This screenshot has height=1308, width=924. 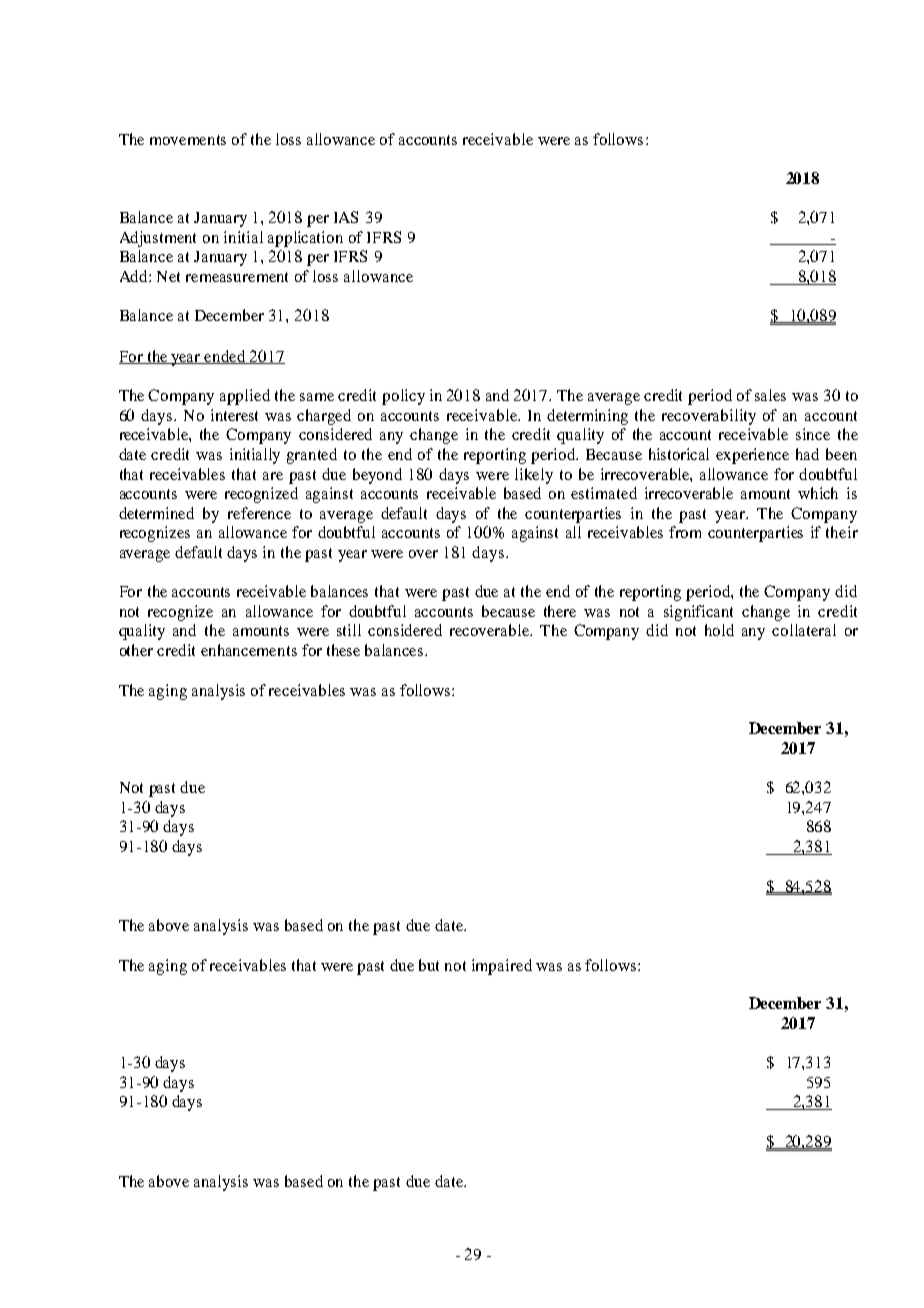 I want to click on enhancements, so click(x=249, y=650).
